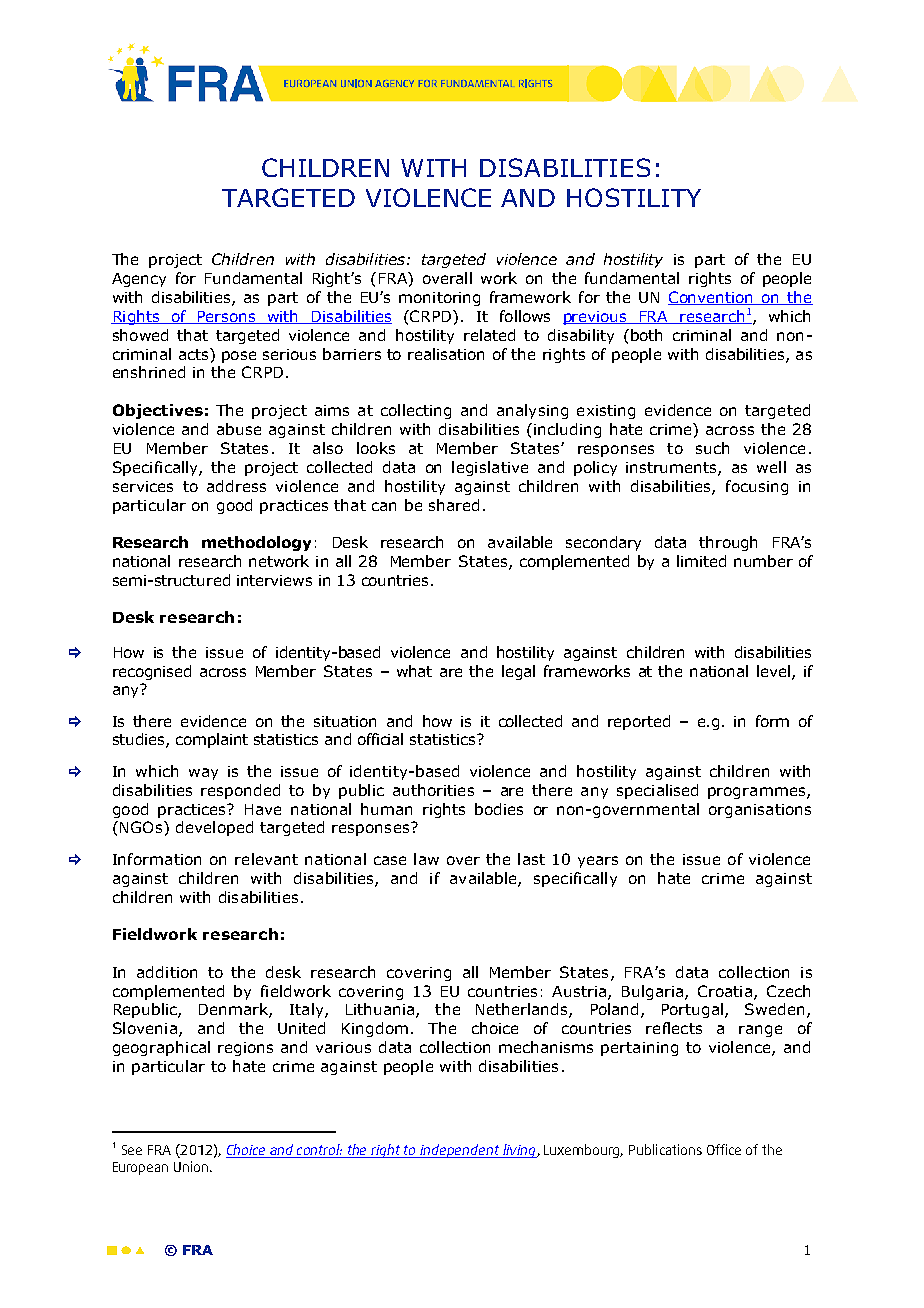 This image has height=1308, width=924. What do you see at coordinates (192, 1166) in the image?
I see `Union` at bounding box center [192, 1166].
